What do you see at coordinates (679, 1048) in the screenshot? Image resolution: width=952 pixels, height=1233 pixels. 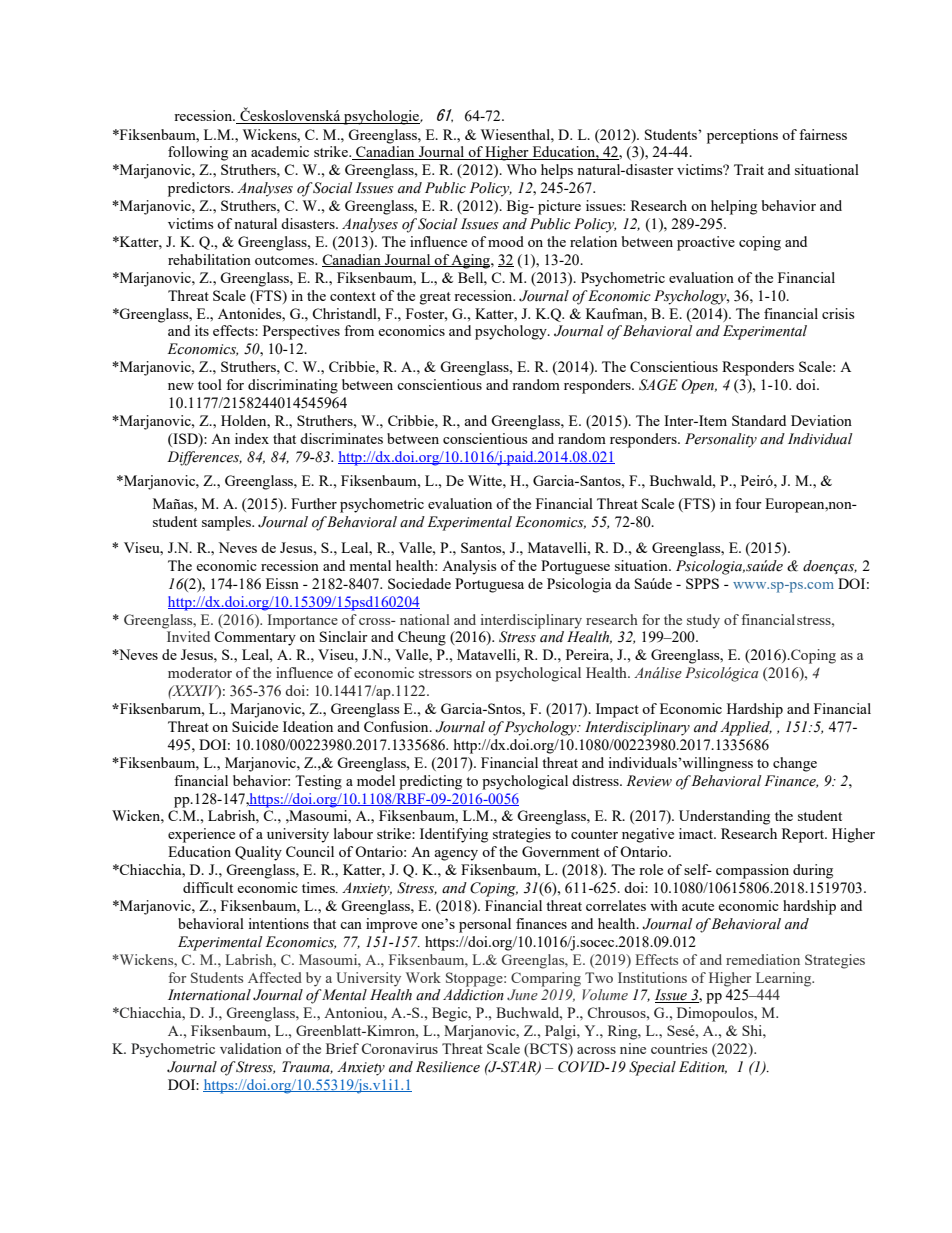 I see `countries` at bounding box center [679, 1048].
